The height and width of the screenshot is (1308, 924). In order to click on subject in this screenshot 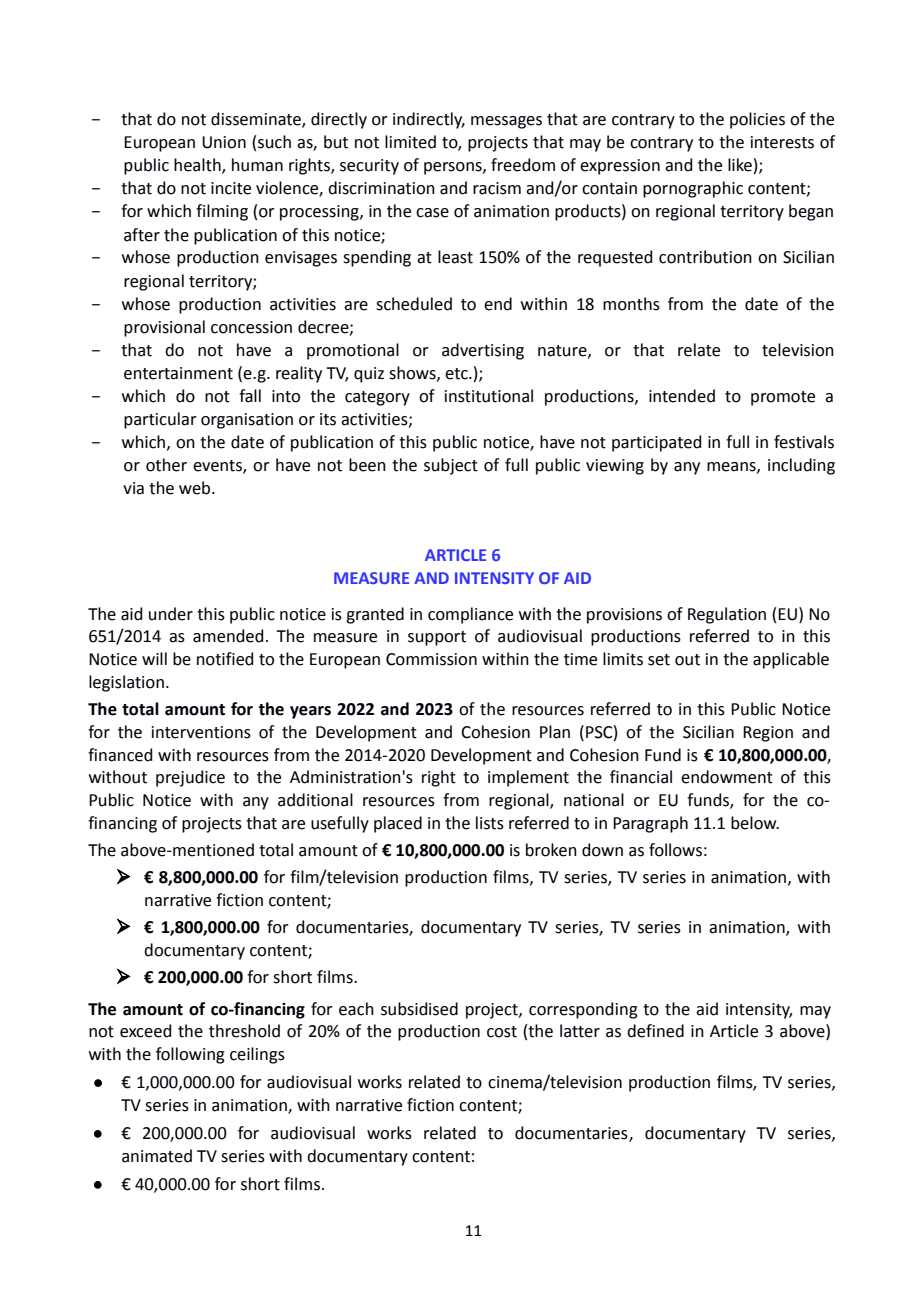, I will do `click(451, 466)`.
